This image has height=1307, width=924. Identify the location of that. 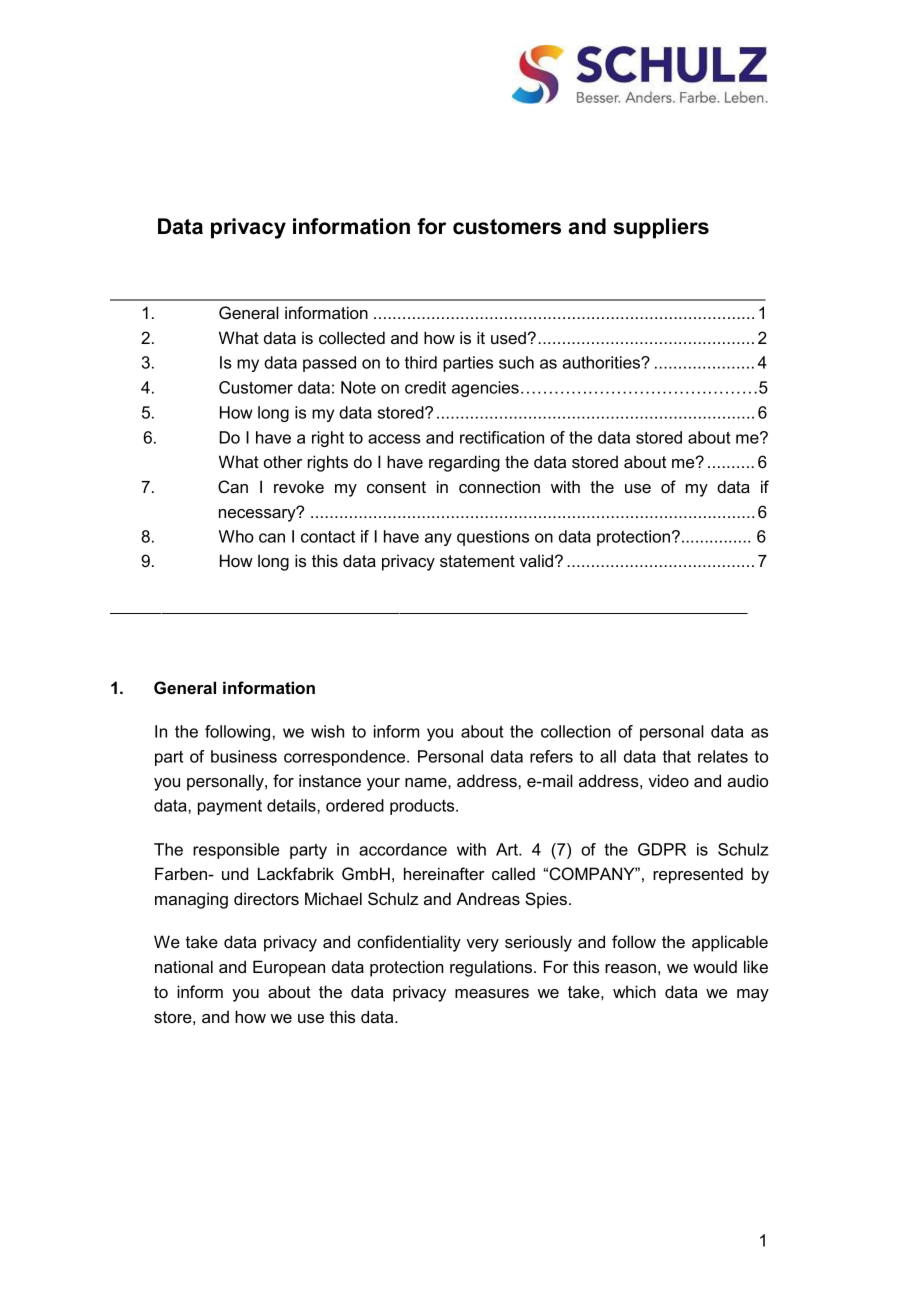
(677, 756).
